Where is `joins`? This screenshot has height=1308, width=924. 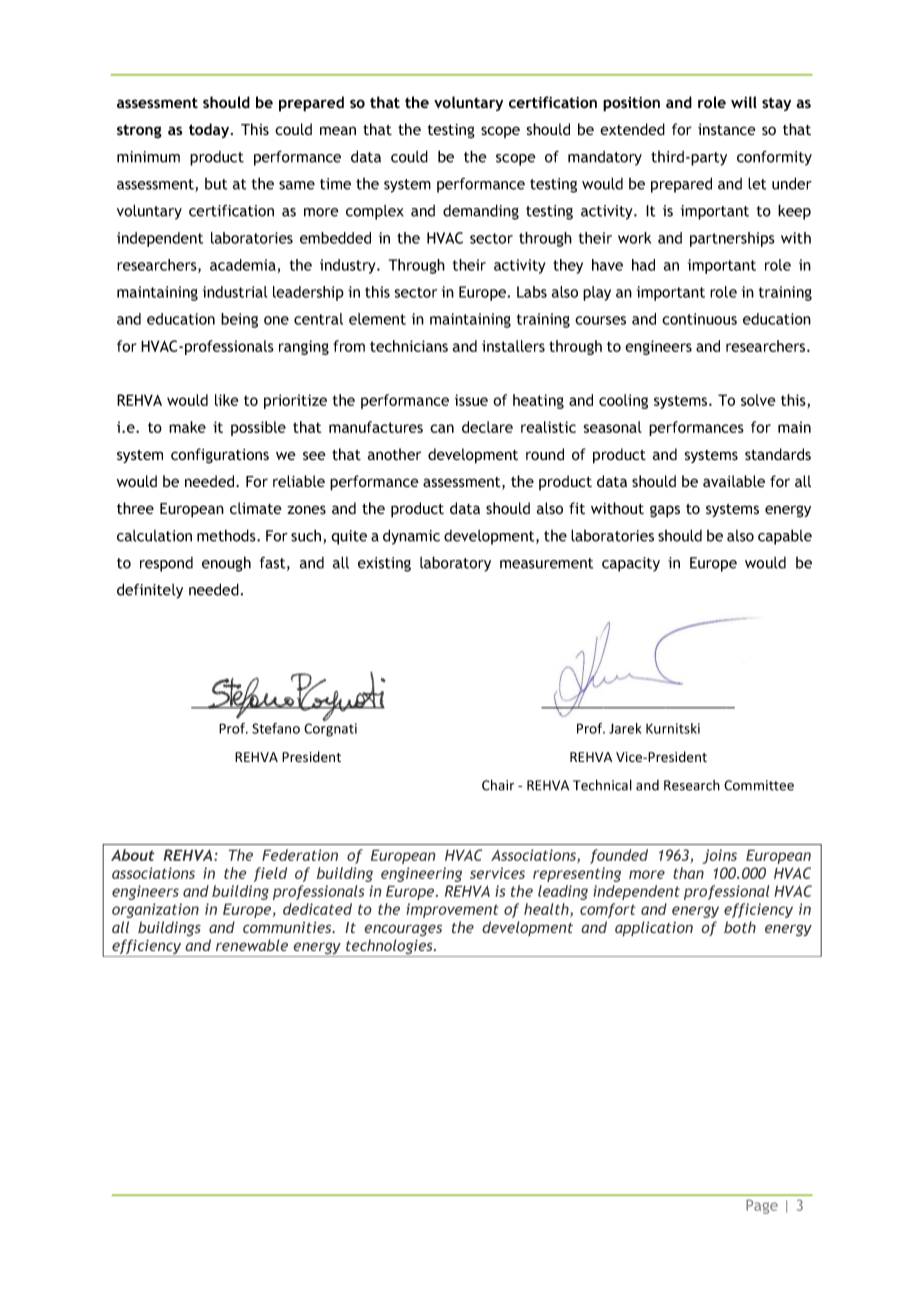
joins is located at coordinates (719, 856).
